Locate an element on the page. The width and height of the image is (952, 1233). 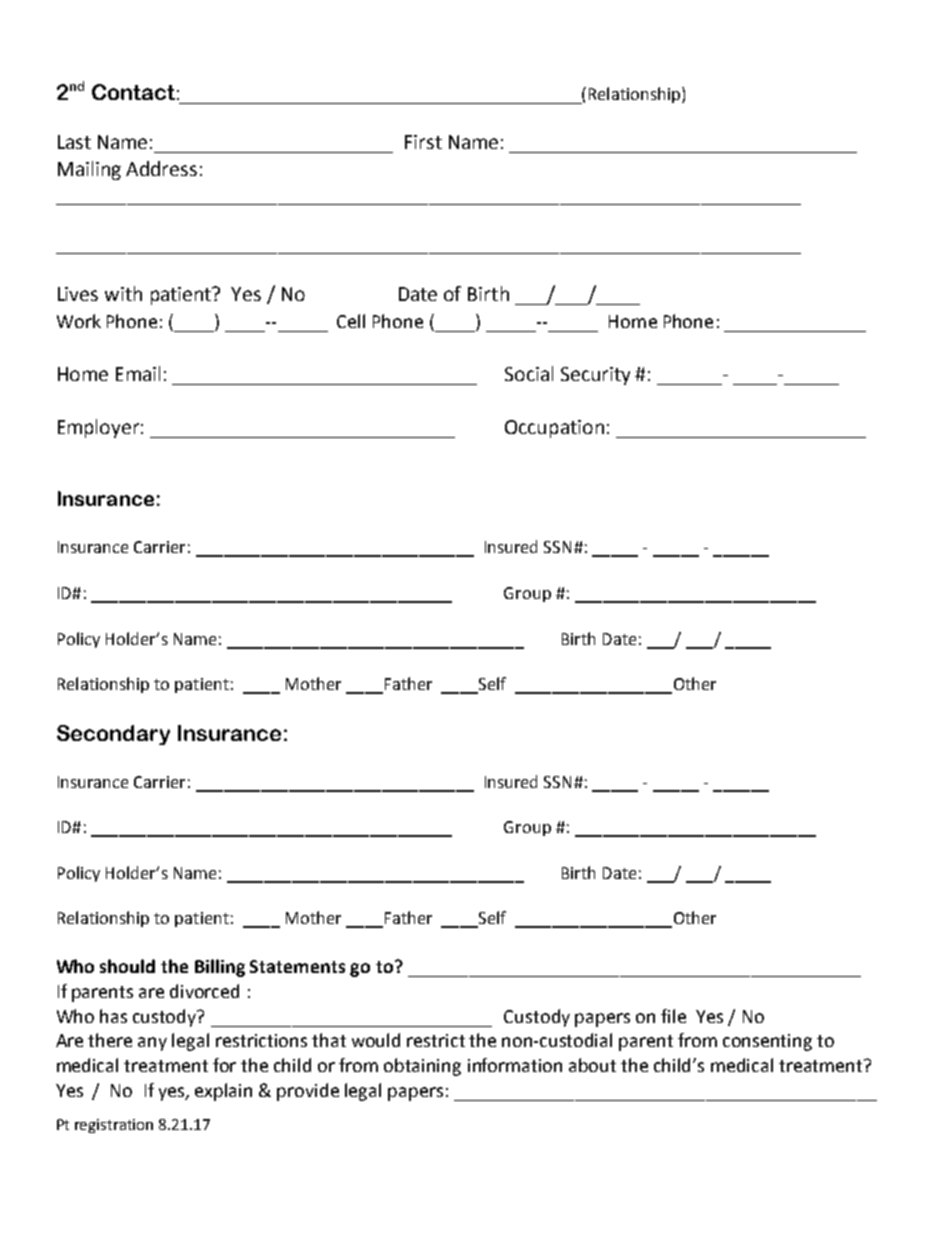
Address is located at coordinates (161, 168).
